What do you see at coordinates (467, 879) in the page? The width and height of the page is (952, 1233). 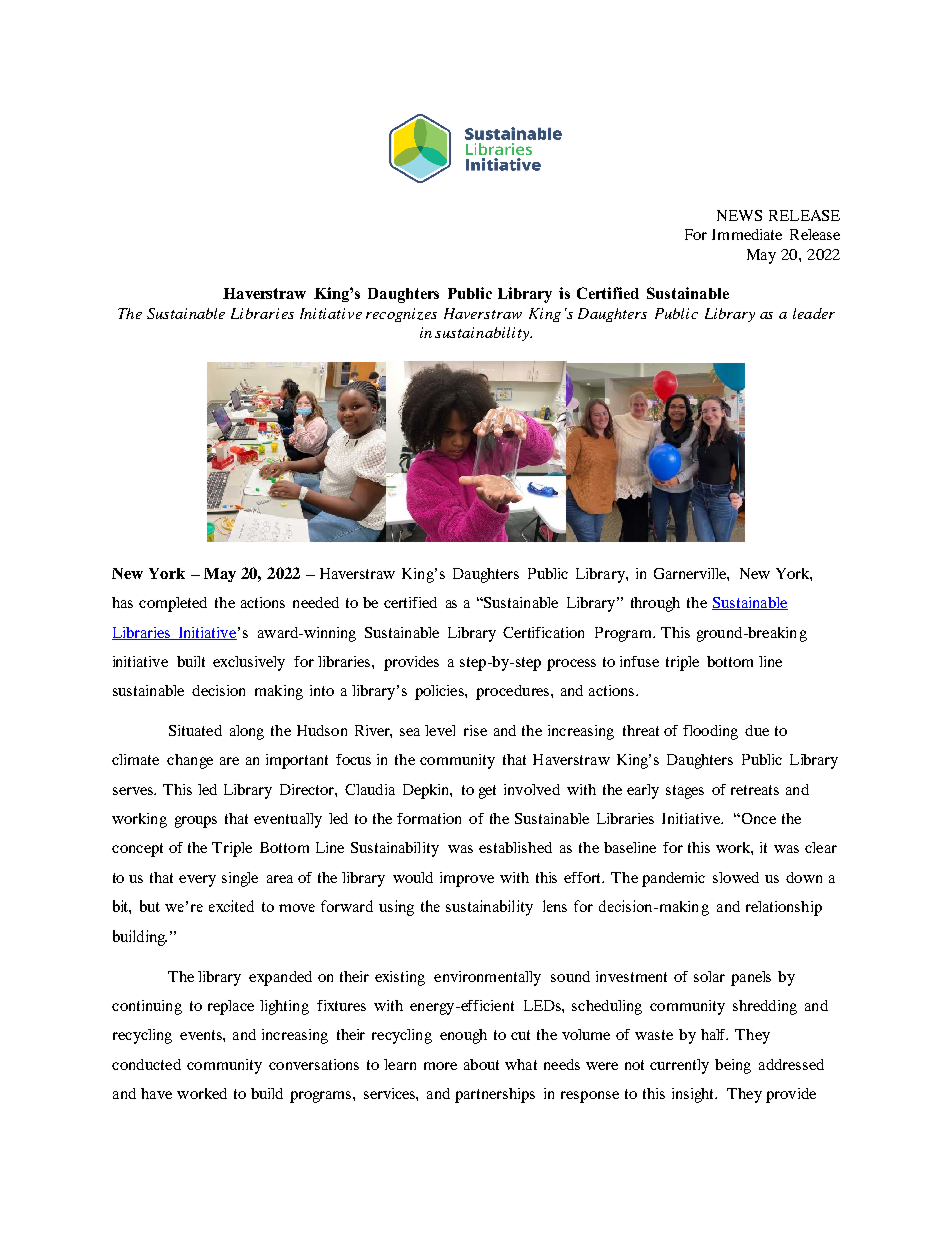 I see `improve` at bounding box center [467, 879].
